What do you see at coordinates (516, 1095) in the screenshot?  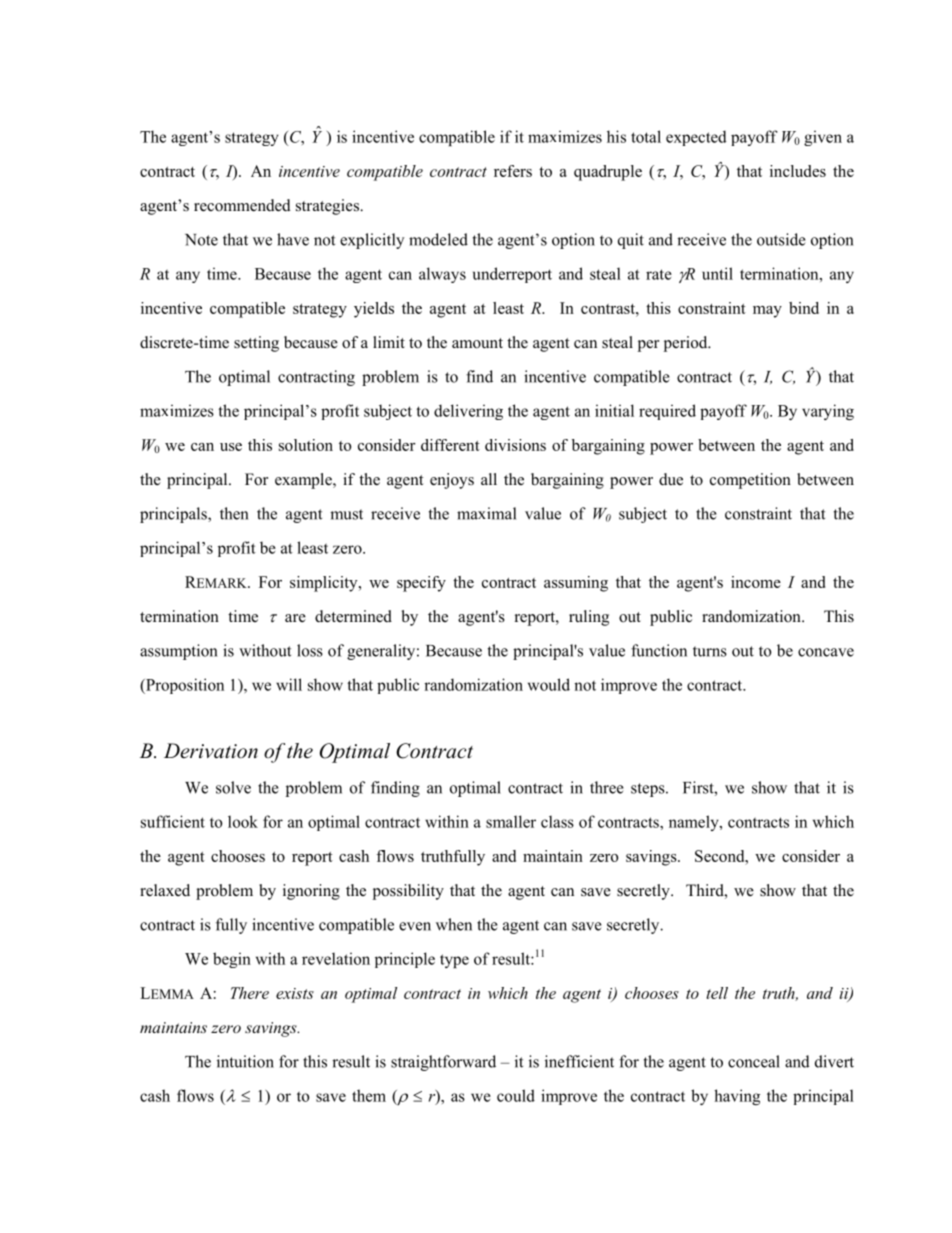 I see `could` at bounding box center [516, 1095].
